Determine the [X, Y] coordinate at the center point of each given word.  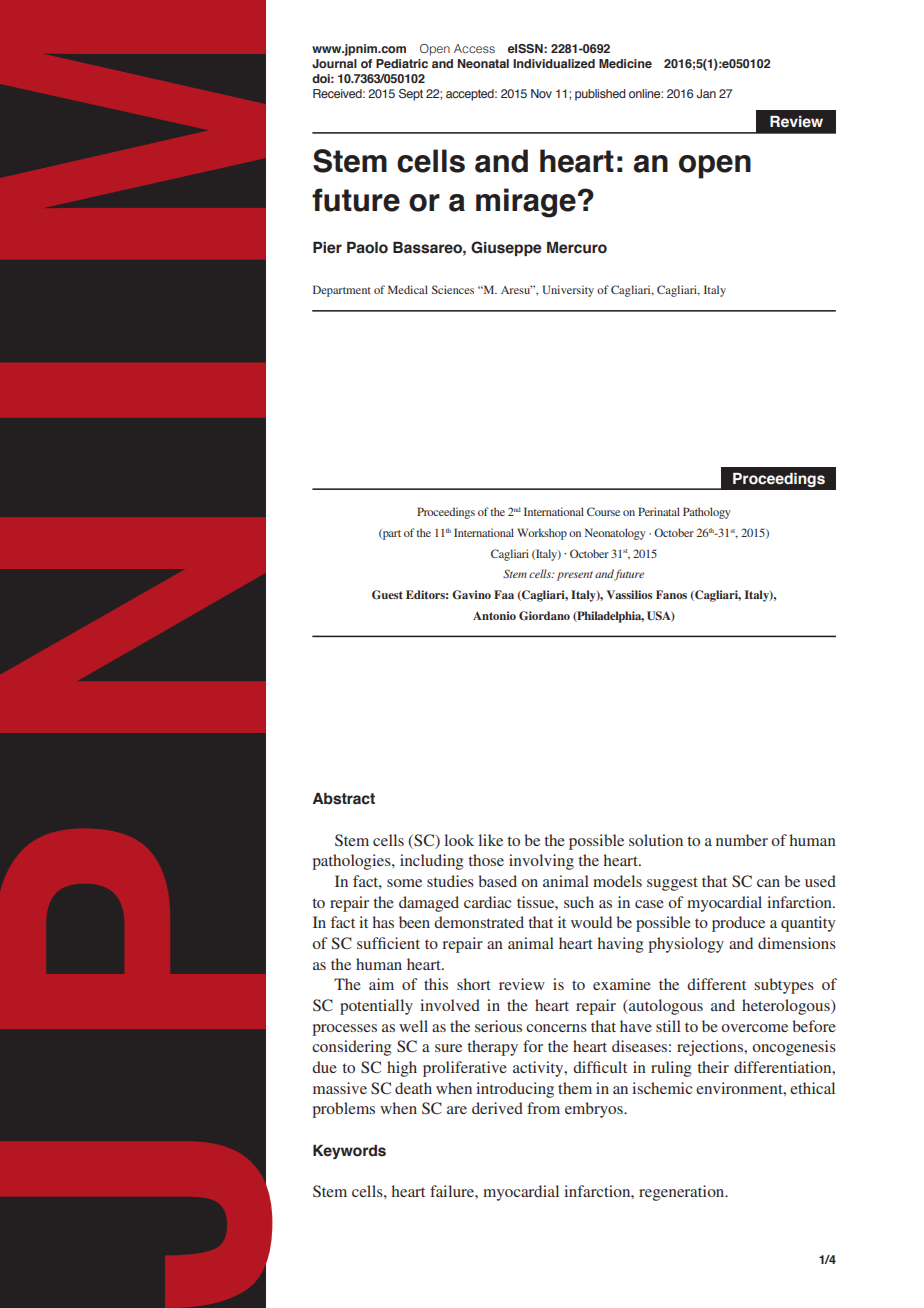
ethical [812, 1088]
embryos [595, 1110]
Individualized [554, 63]
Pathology [707, 513]
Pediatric [402, 63]
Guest [387, 595]
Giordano [544, 616]
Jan [706, 93]
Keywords [349, 1152]
